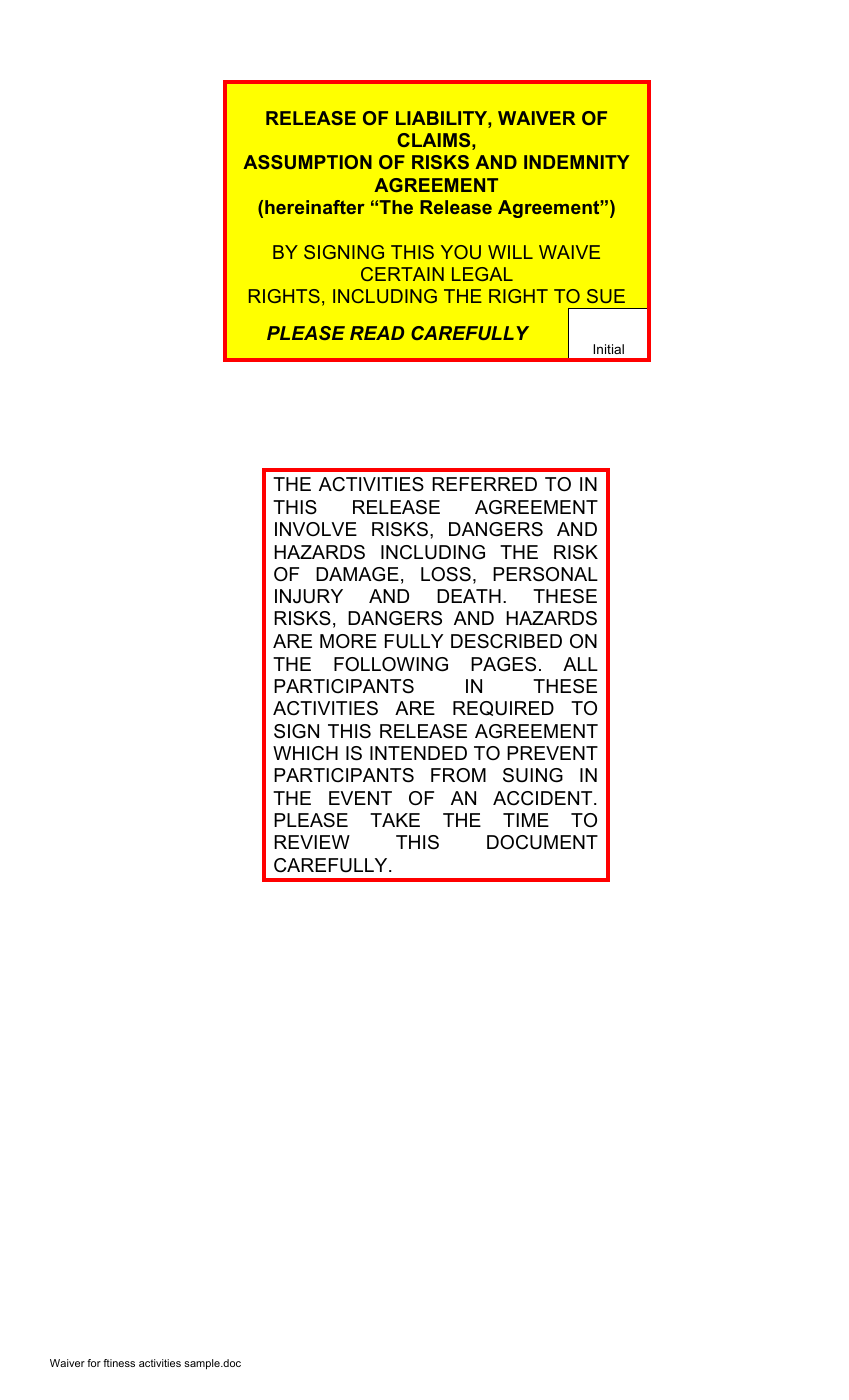 This page has height=1400, width=849. What do you see at coordinates (577, 162) in the page?
I see `INDEMNITY` at bounding box center [577, 162].
